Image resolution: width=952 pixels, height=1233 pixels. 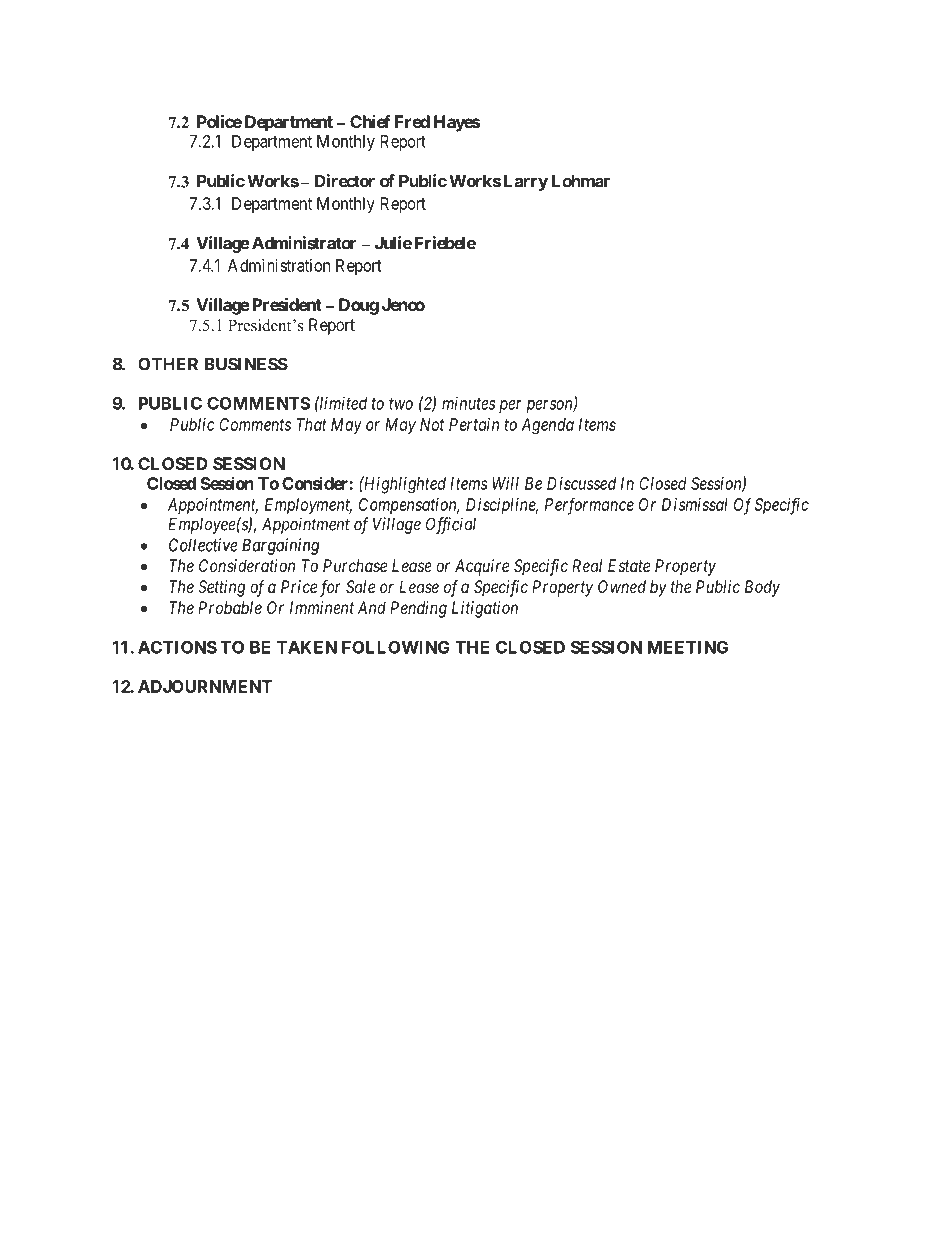 What do you see at coordinates (205, 686) in the screenshot?
I see `ADJOURNMENT` at bounding box center [205, 686].
